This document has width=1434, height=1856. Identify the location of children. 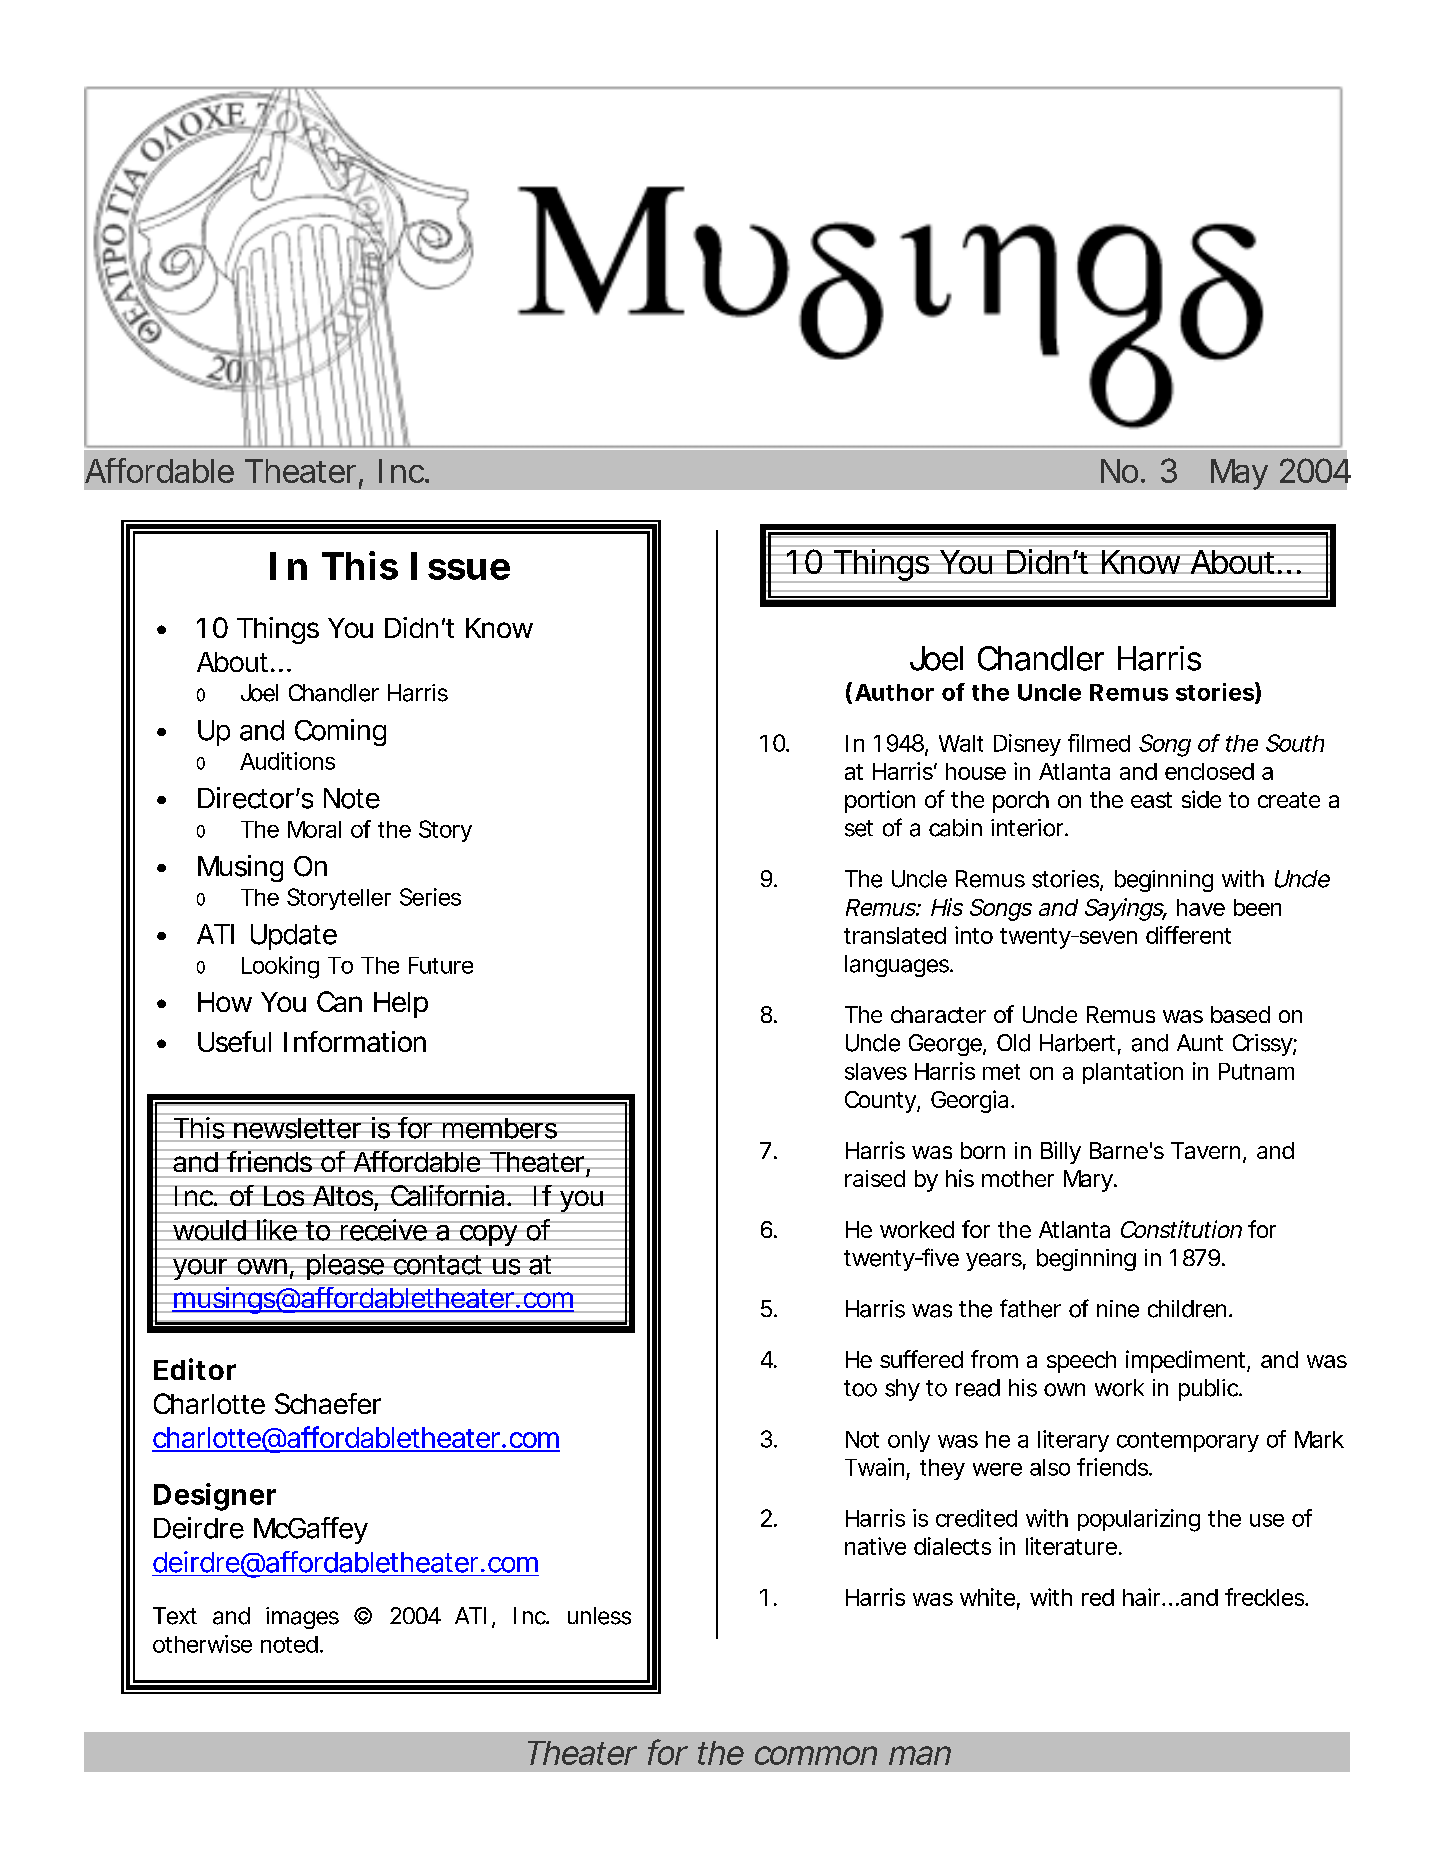
(1190, 1309).
